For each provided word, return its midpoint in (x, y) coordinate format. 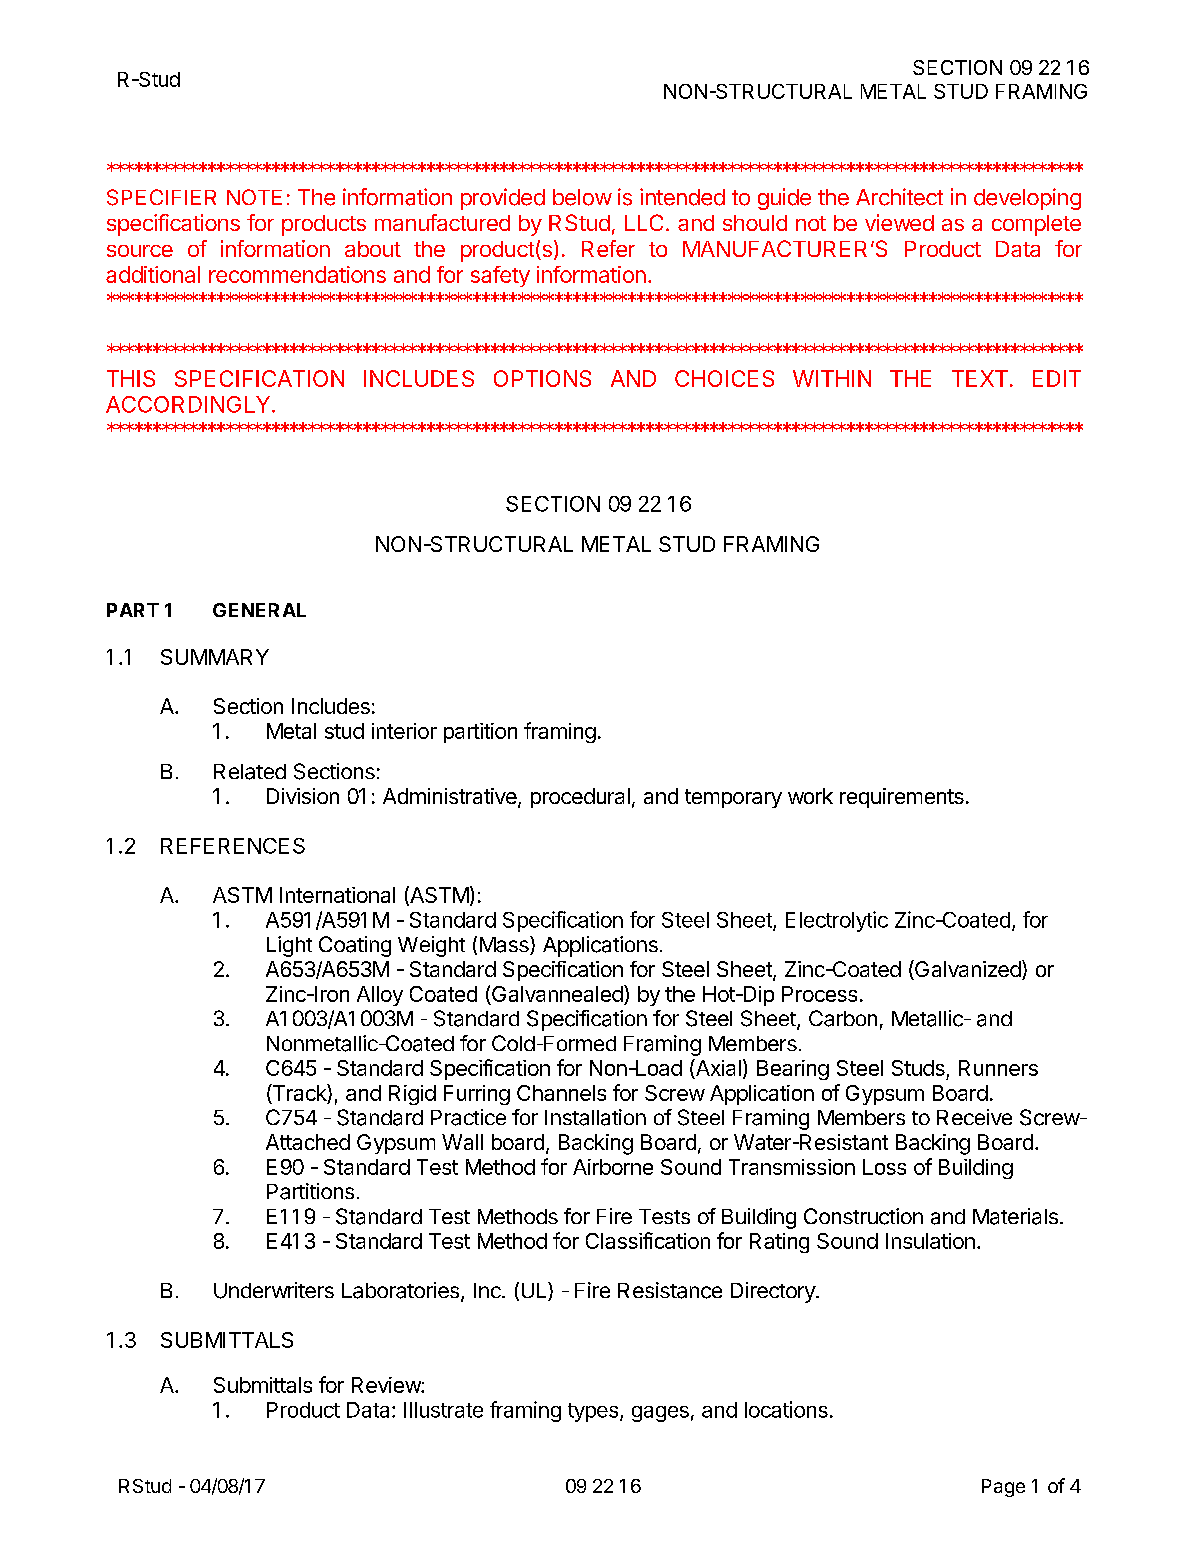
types (594, 1412)
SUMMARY (215, 657)
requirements (902, 798)
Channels (561, 1093)
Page (1003, 1488)
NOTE (254, 197)
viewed (899, 222)
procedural (580, 798)
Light (289, 946)
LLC (644, 222)
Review (387, 1385)
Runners (998, 1068)
